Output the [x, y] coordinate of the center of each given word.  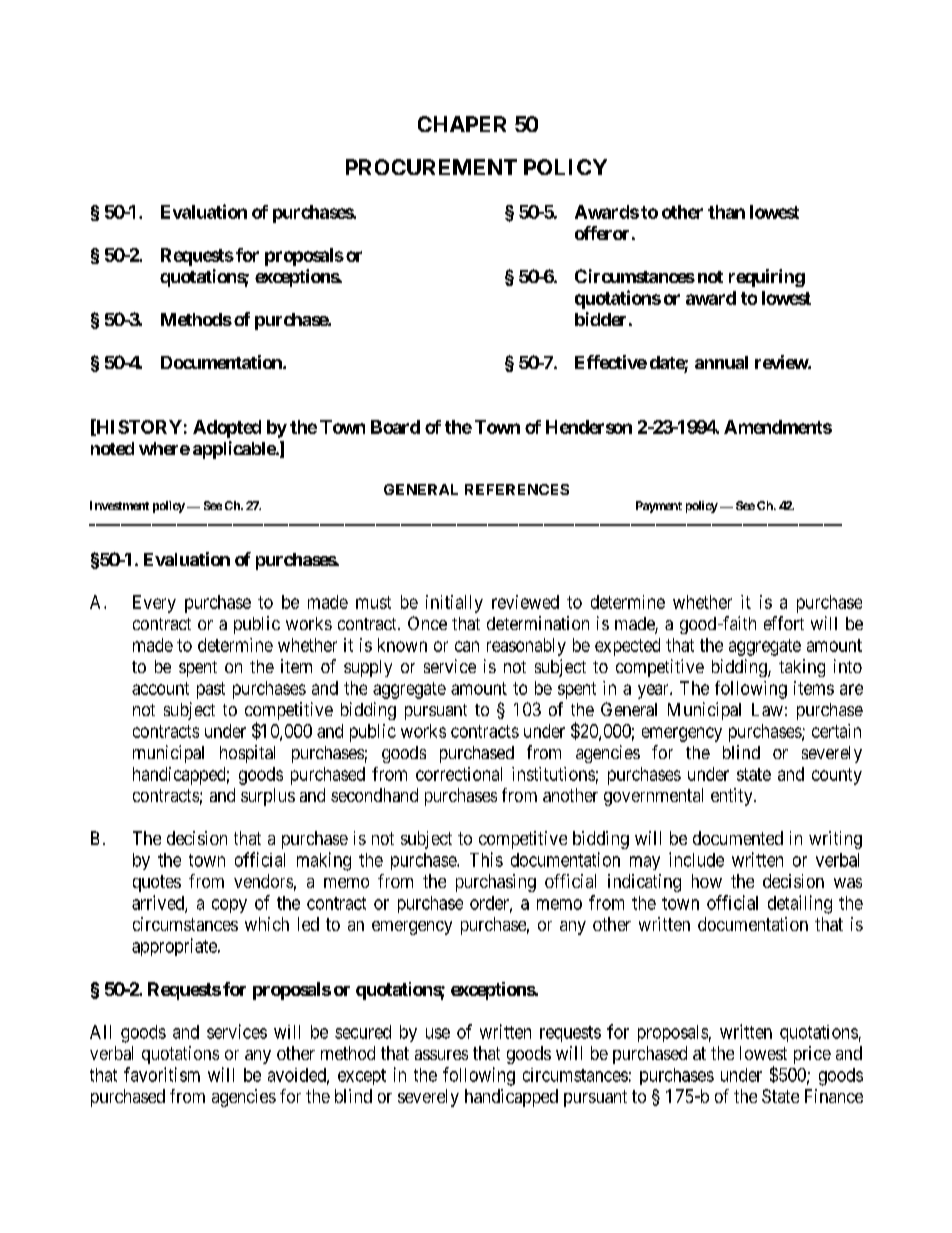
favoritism [162, 1074]
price [812, 1055]
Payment [659, 507]
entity [733, 797]
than [726, 212]
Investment [119, 505]
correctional [459, 774]
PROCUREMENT [431, 167]
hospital [247, 754]
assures [441, 1055]
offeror [602, 233]
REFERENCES [517, 489]
